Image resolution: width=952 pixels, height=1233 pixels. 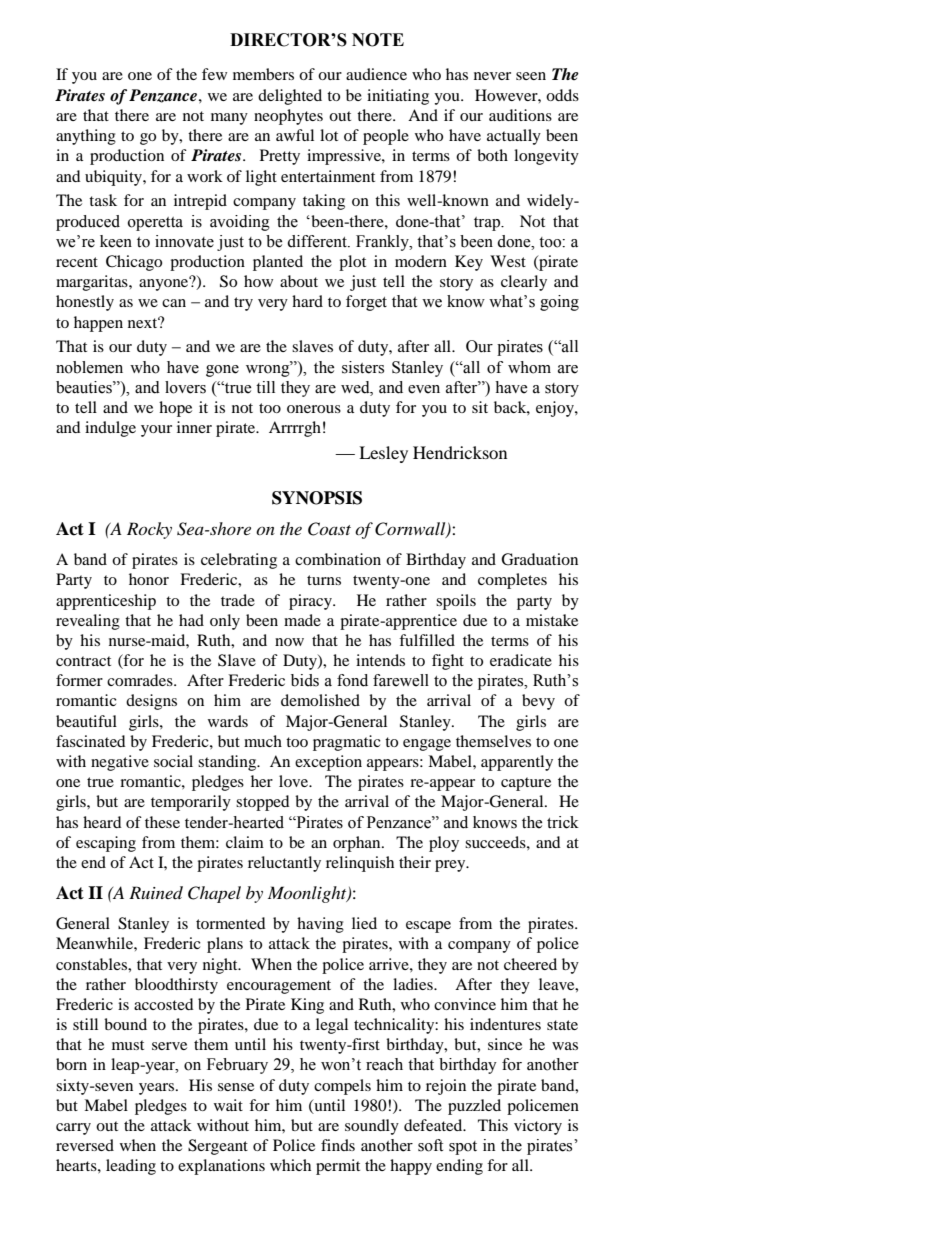 I want to click on exception, so click(x=328, y=763).
